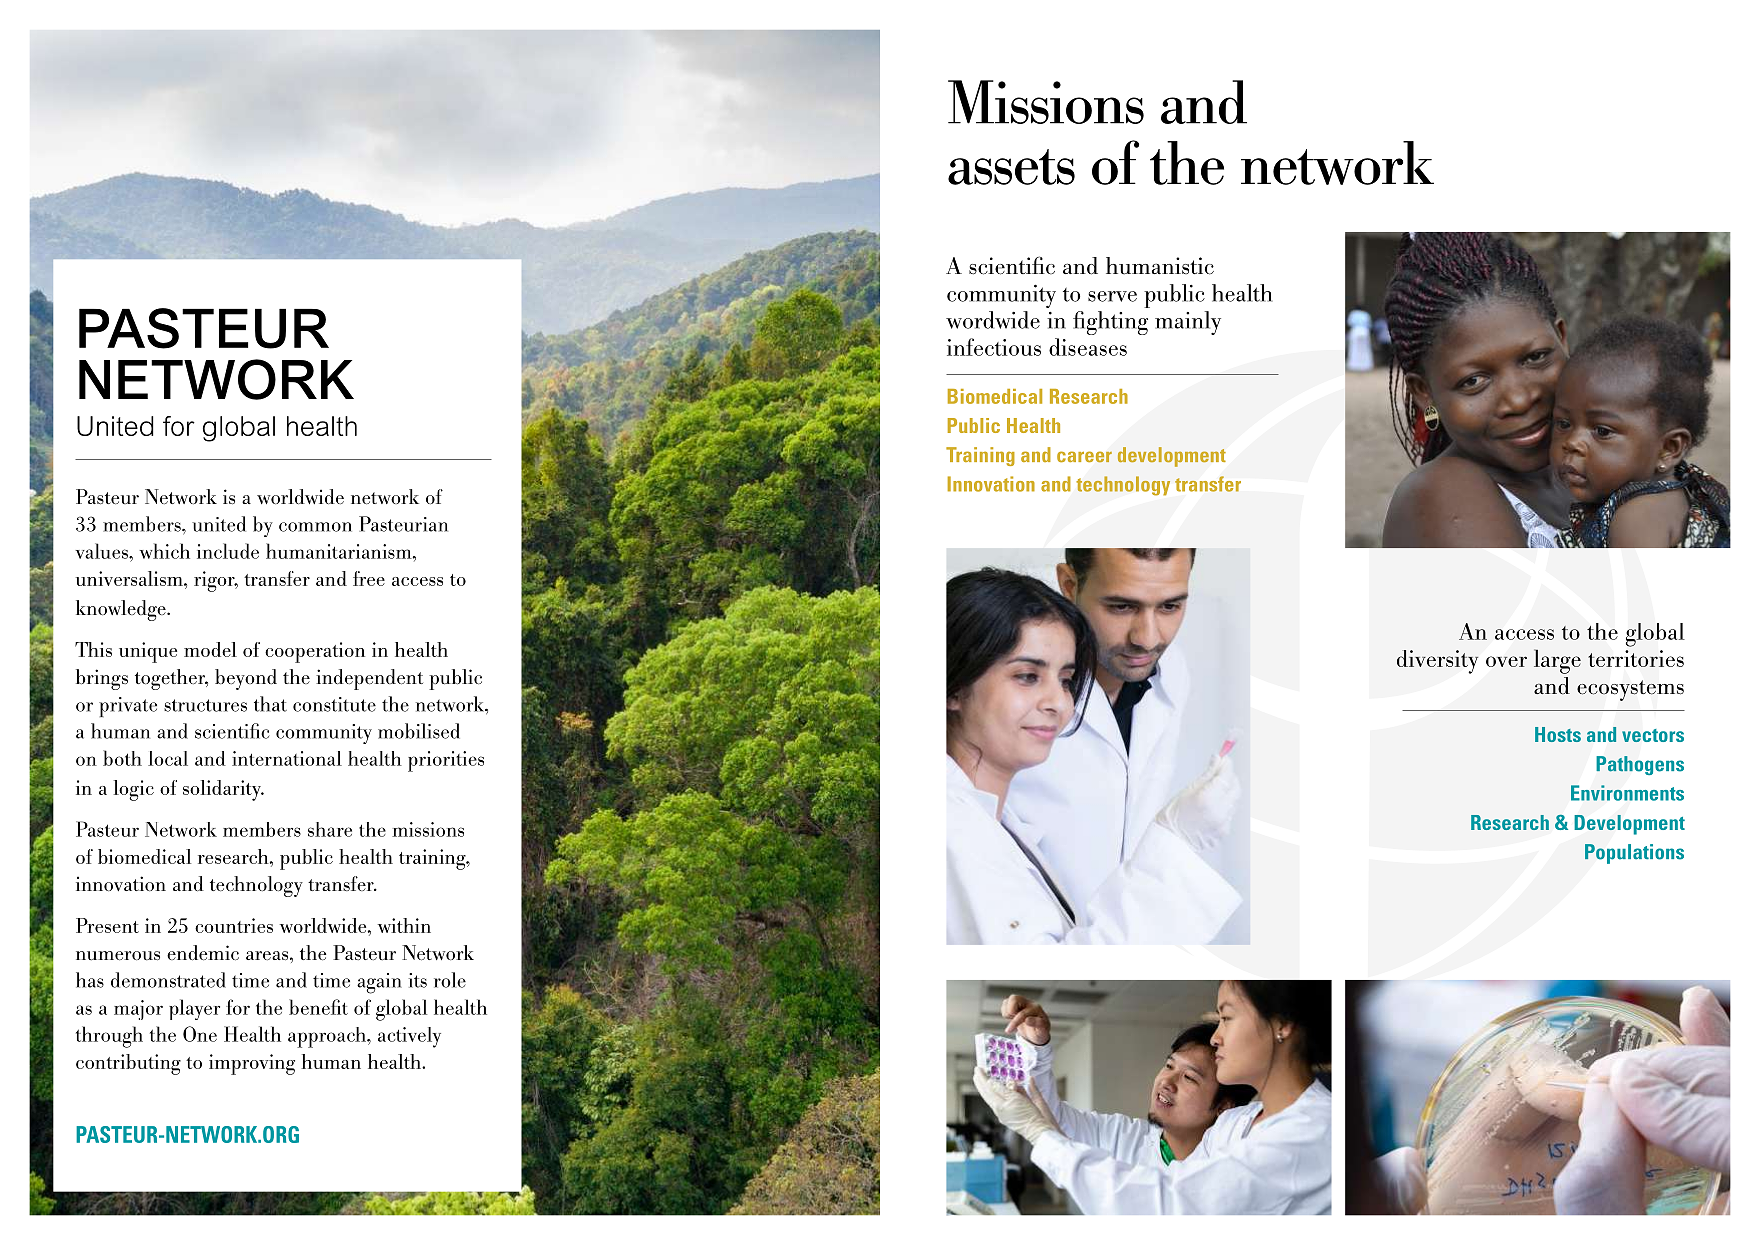 Image resolution: width=1760 pixels, height=1245 pixels. I want to click on mobilised, so click(419, 731).
